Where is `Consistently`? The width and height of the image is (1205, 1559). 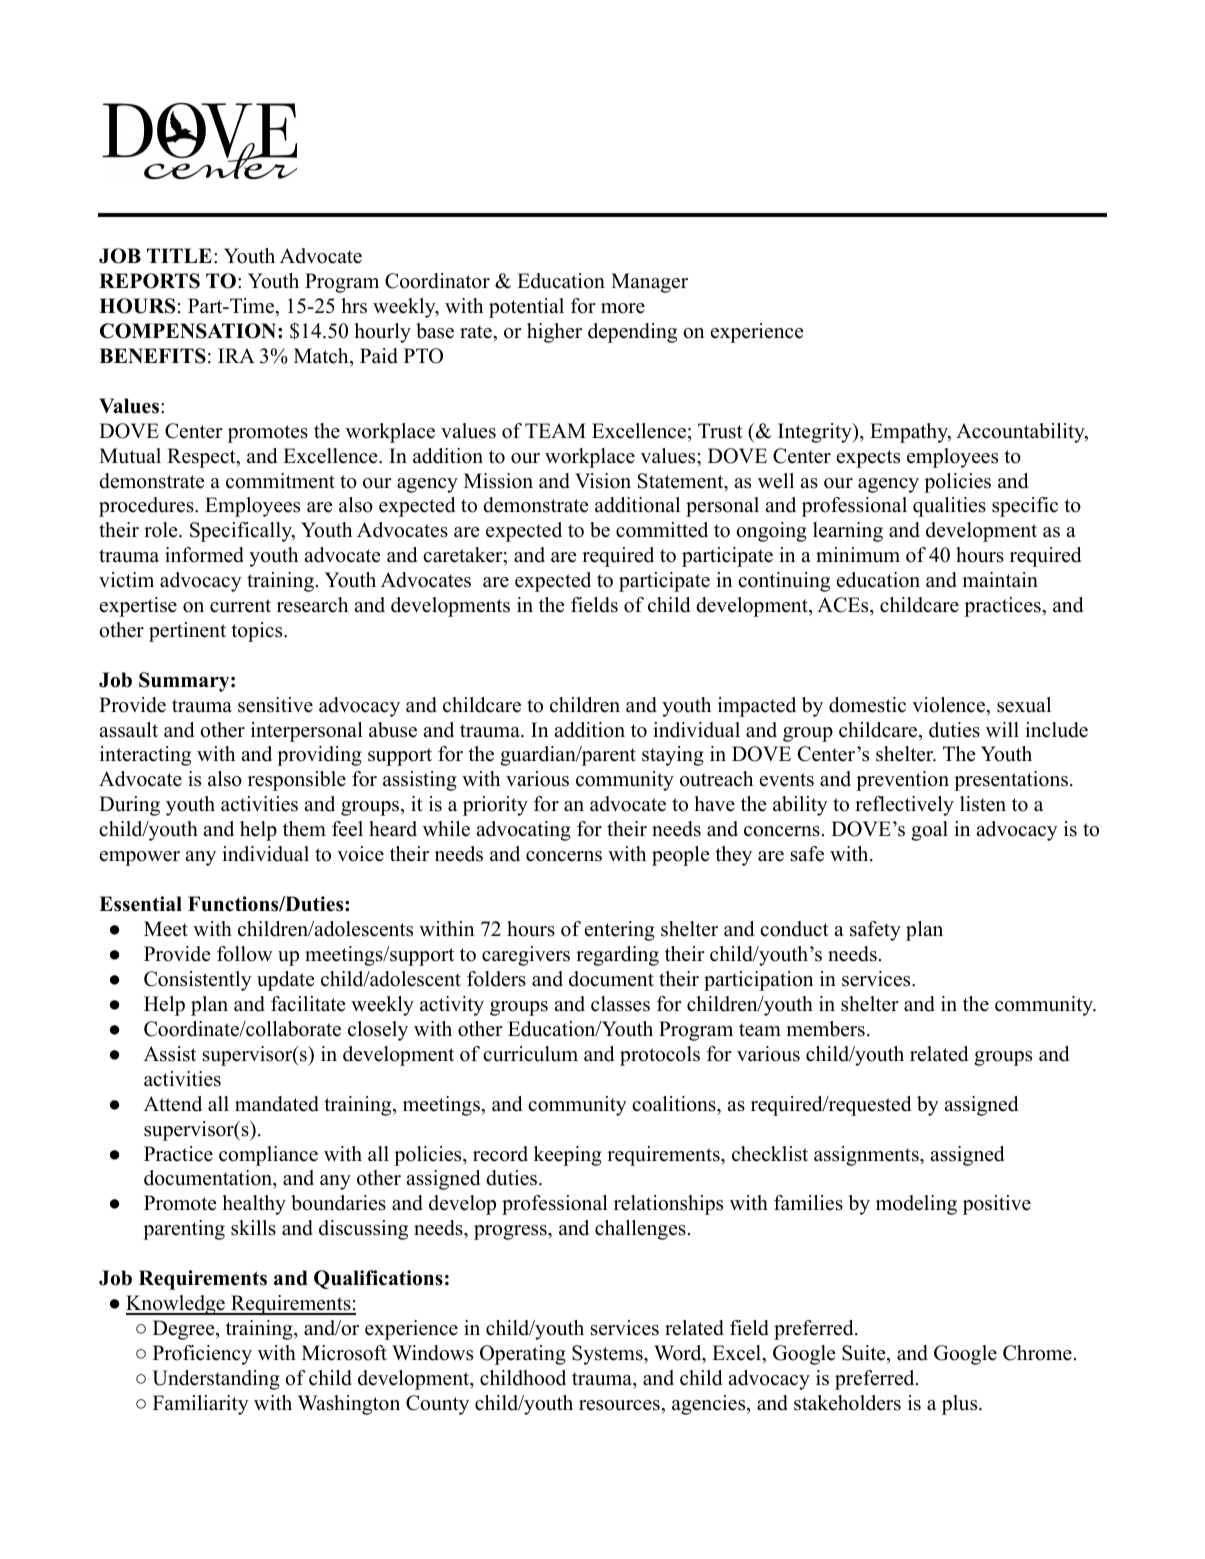
Consistently is located at coordinates (198, 981).
